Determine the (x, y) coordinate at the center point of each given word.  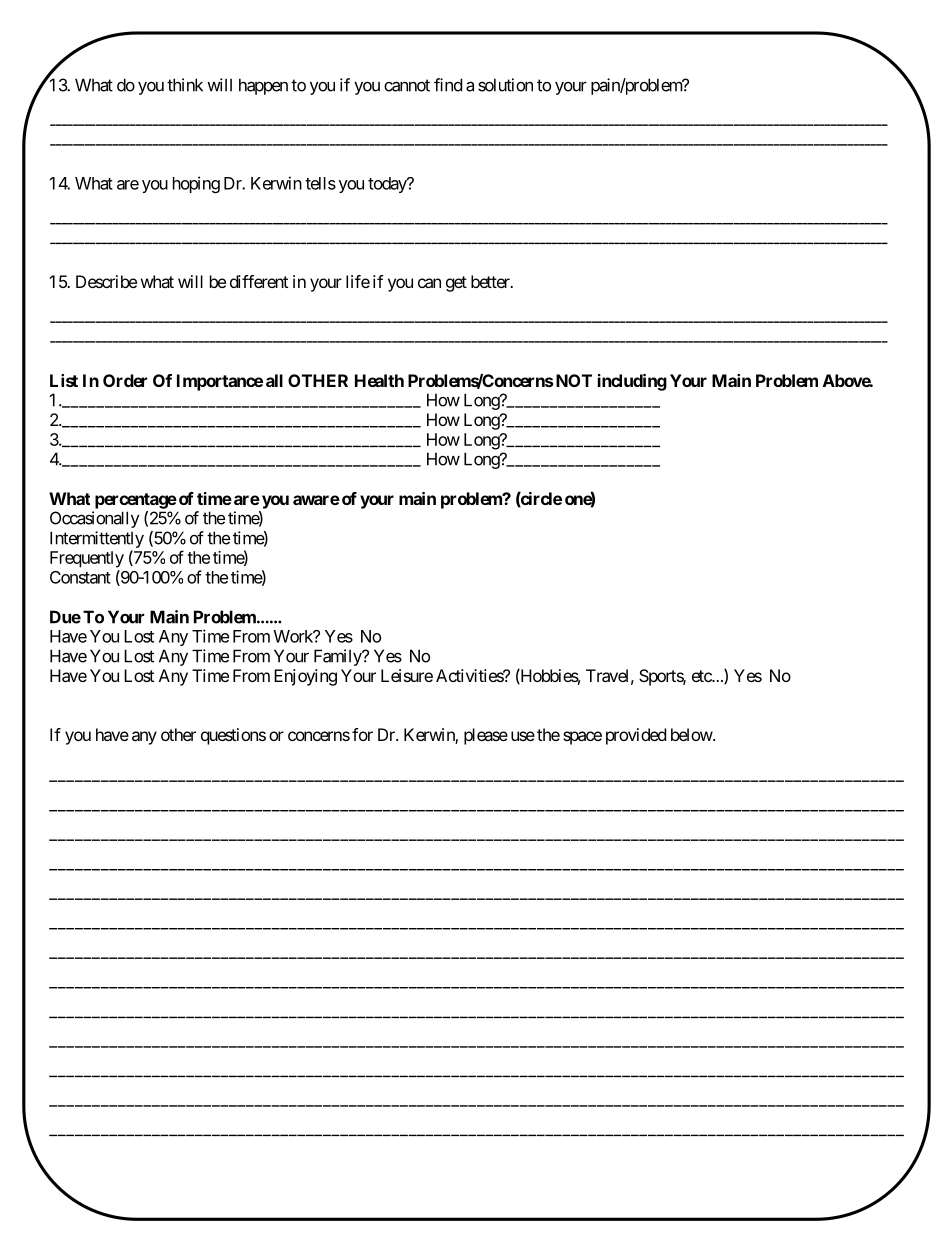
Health (379, 380)
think (185, 85)
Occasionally (95, 519)
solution (505, 85)
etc (702, 676)
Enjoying (305, 677)
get (456, 284)
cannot (407, 85)
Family (338, 657)
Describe (106, 281)
